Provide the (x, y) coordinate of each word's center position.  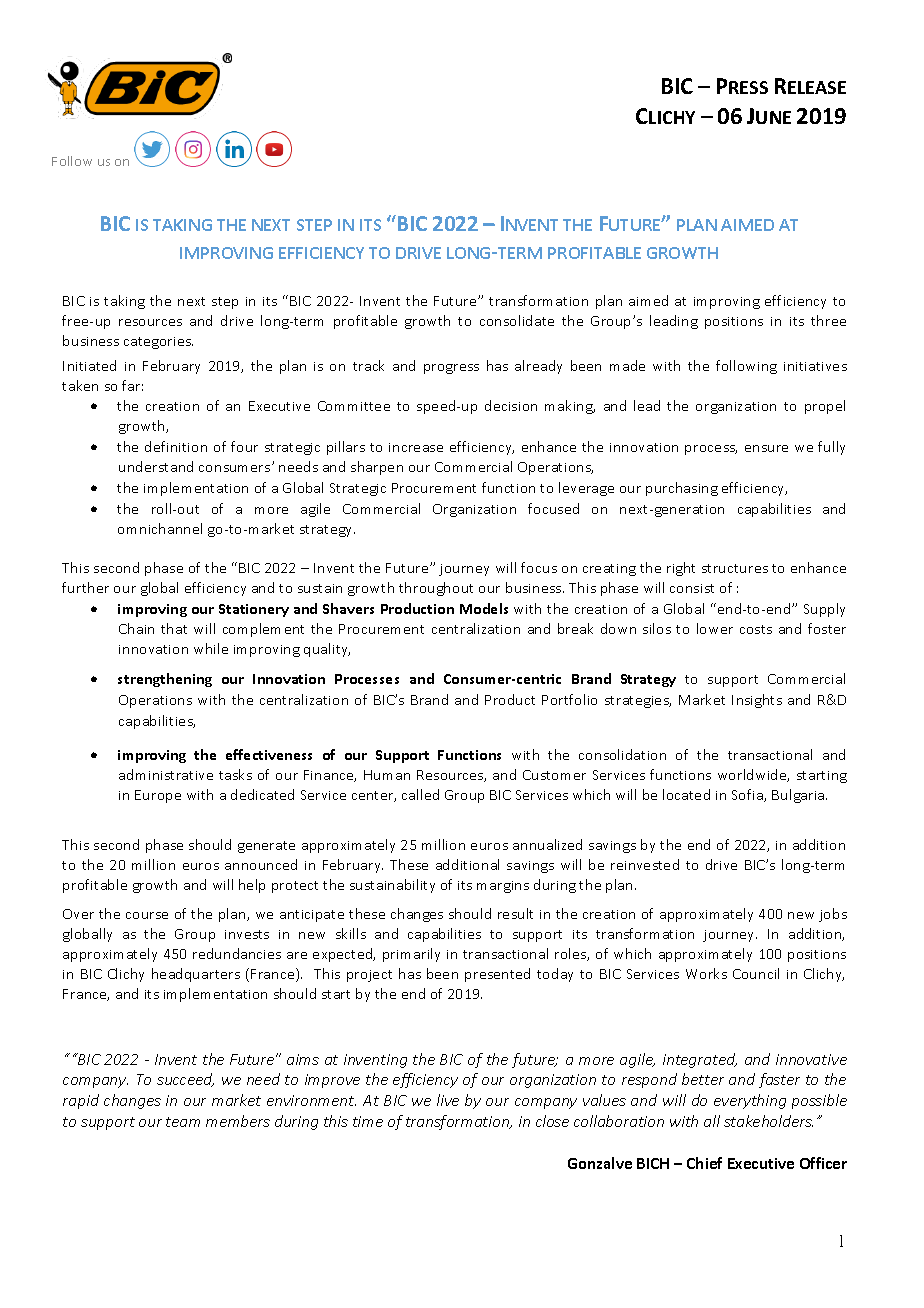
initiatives (815, 366)
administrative (166, 774)
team (183, 1122)
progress (451, 369)
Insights (757, 701)
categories (158, 343)
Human (387, 775)
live (448, 1100)
